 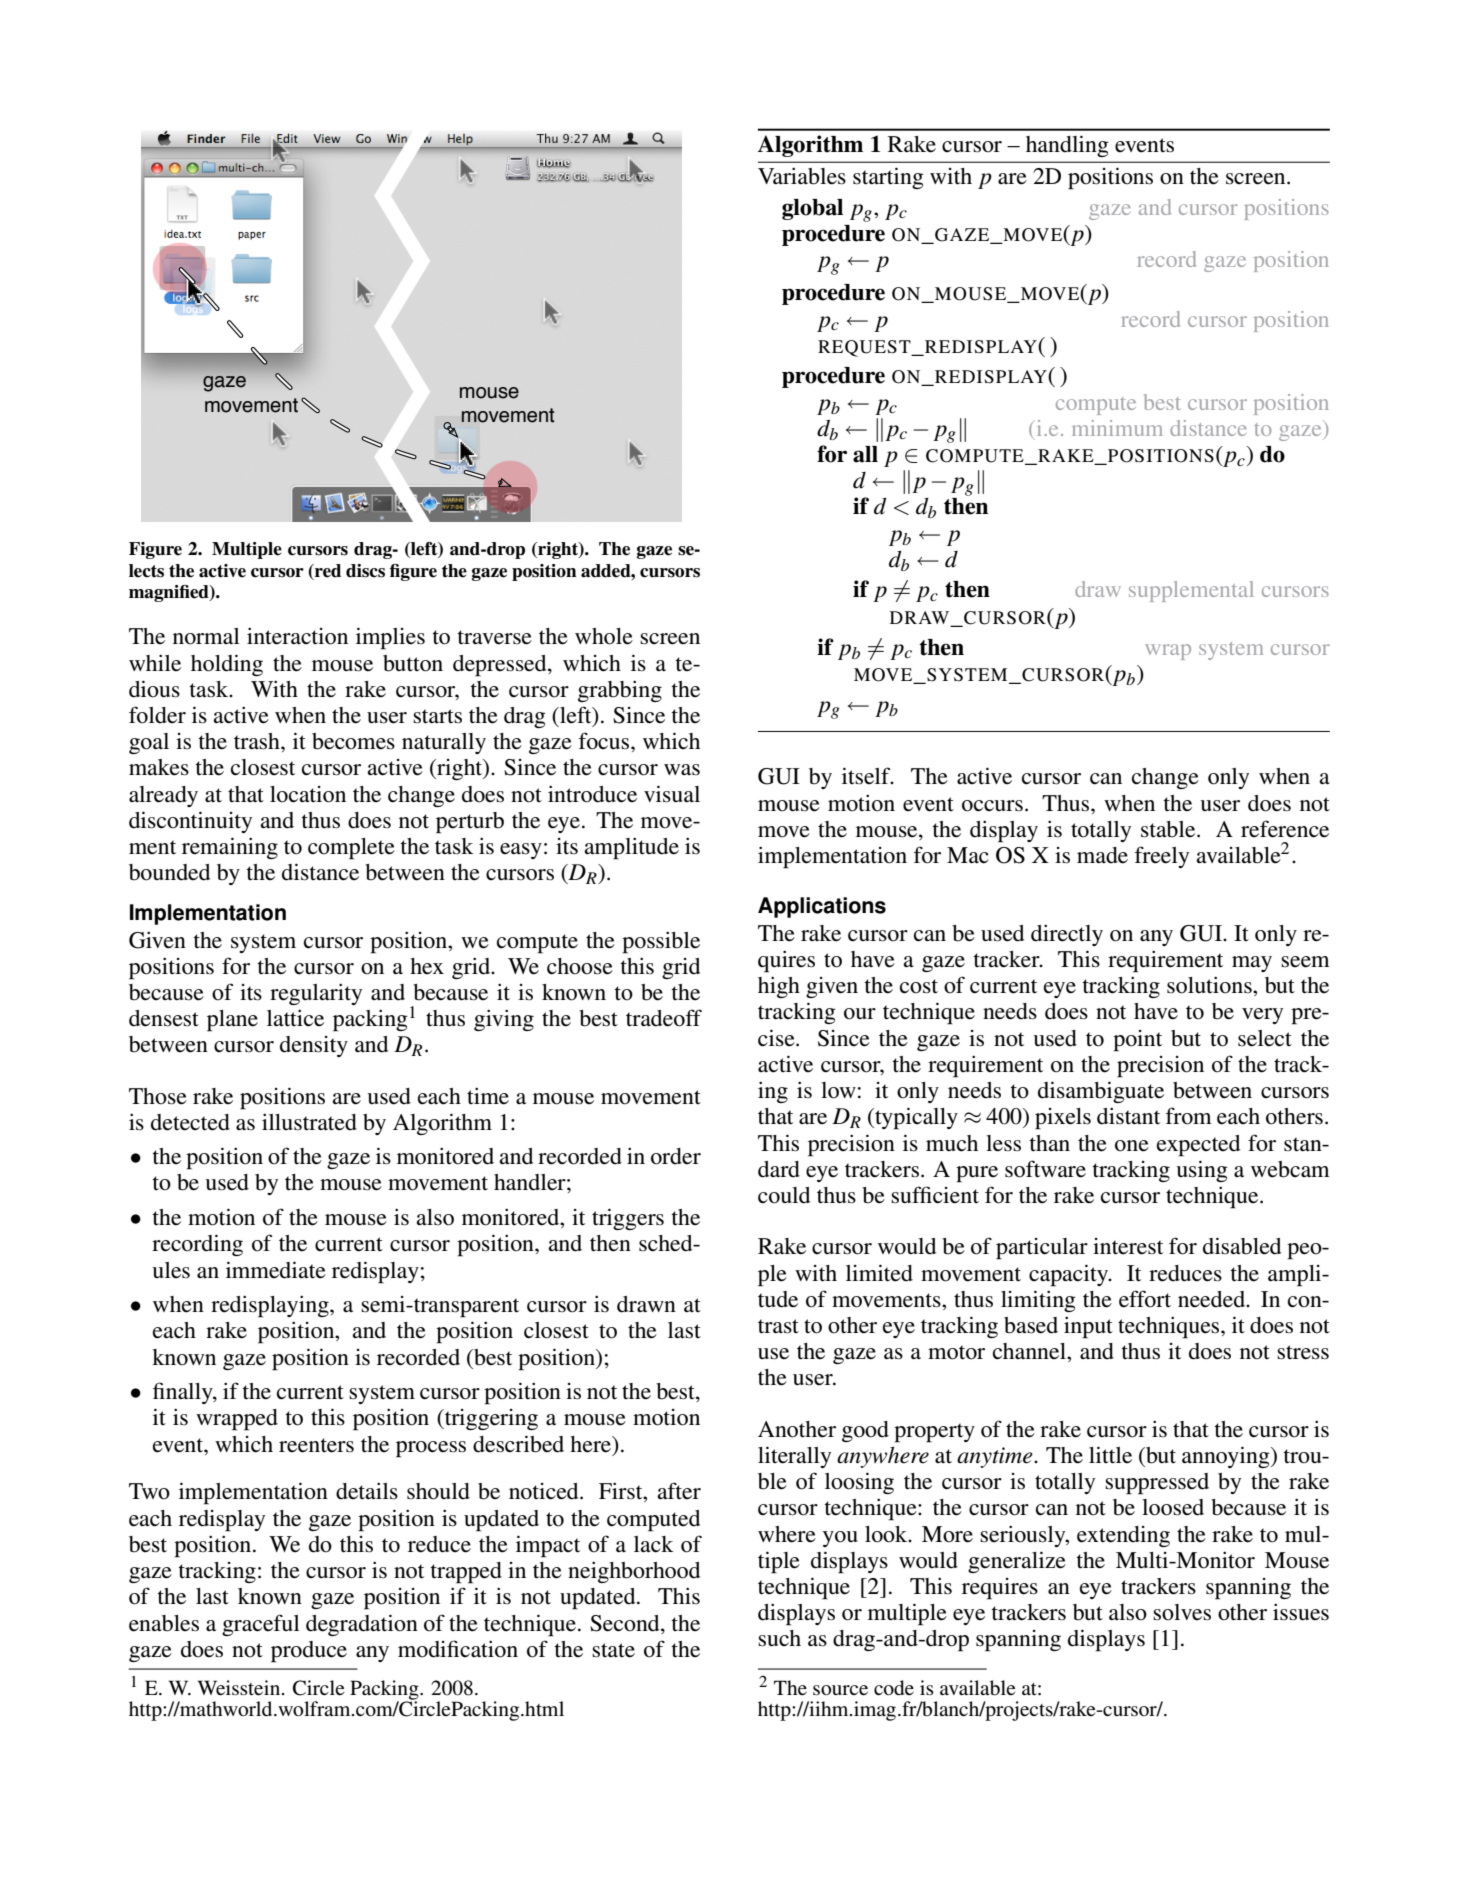 I want to click on global, so click(x=812, y=209).
